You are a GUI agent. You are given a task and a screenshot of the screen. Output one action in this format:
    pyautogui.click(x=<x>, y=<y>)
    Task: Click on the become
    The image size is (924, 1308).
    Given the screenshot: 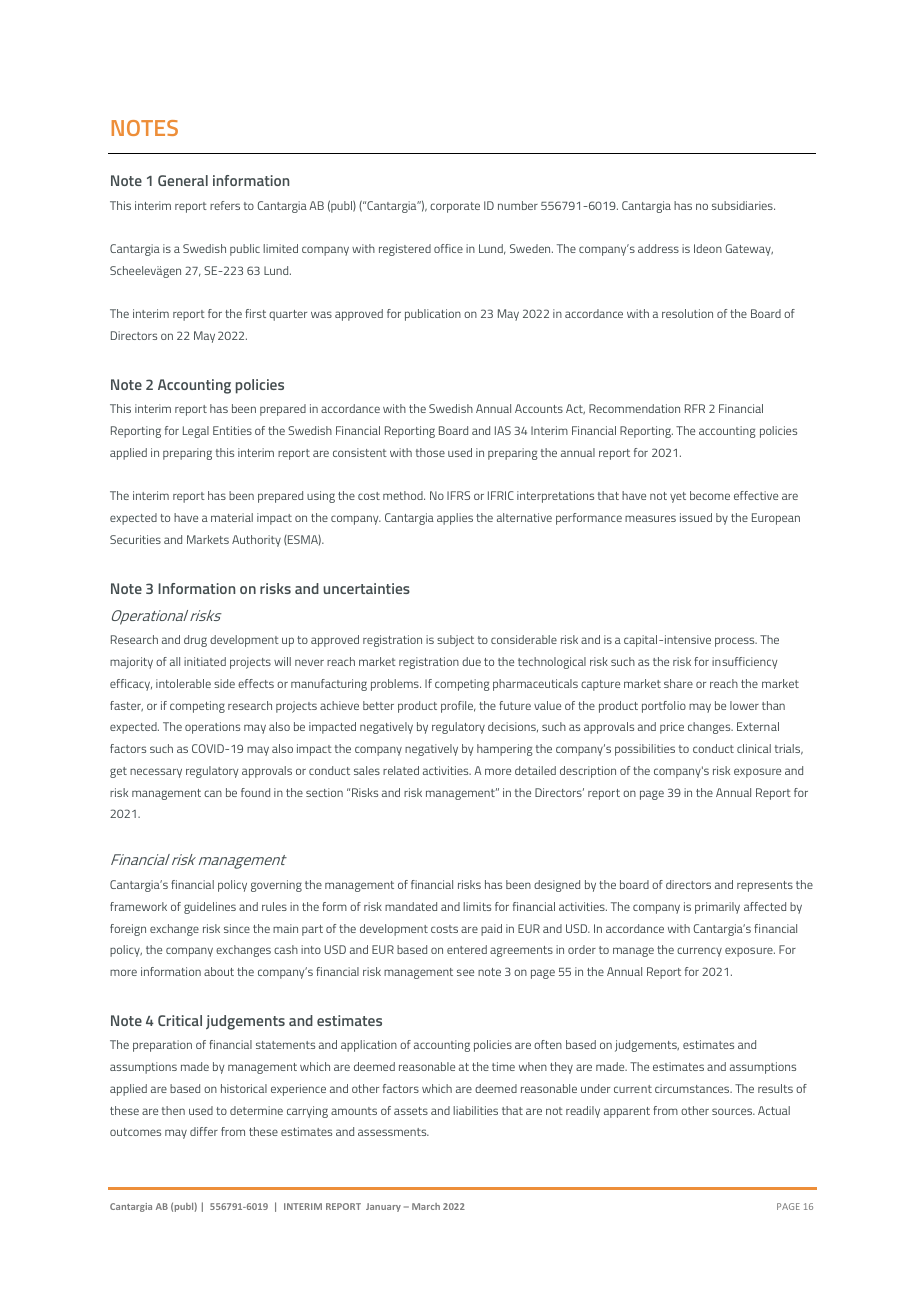 What is the action you would take?
    pyautogui.click(x=710, y=495)
